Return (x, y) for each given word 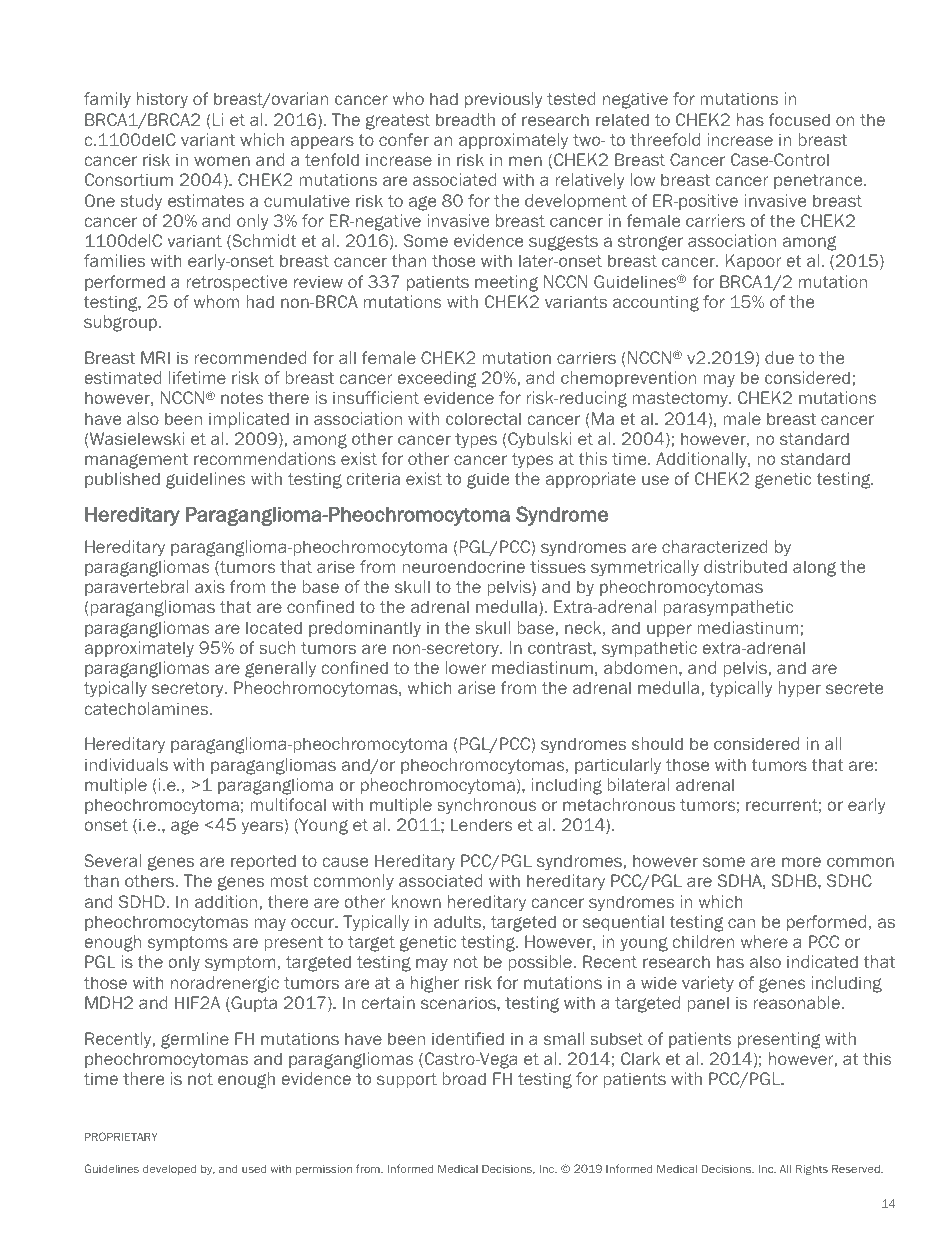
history (162, 100)
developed (169, 1169)
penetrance (819, 181)
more (801, 862)
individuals (126, 764)
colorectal (483, 418)
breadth (465, 119)
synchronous (487, 806)
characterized (715, 546)
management (136, 461)
